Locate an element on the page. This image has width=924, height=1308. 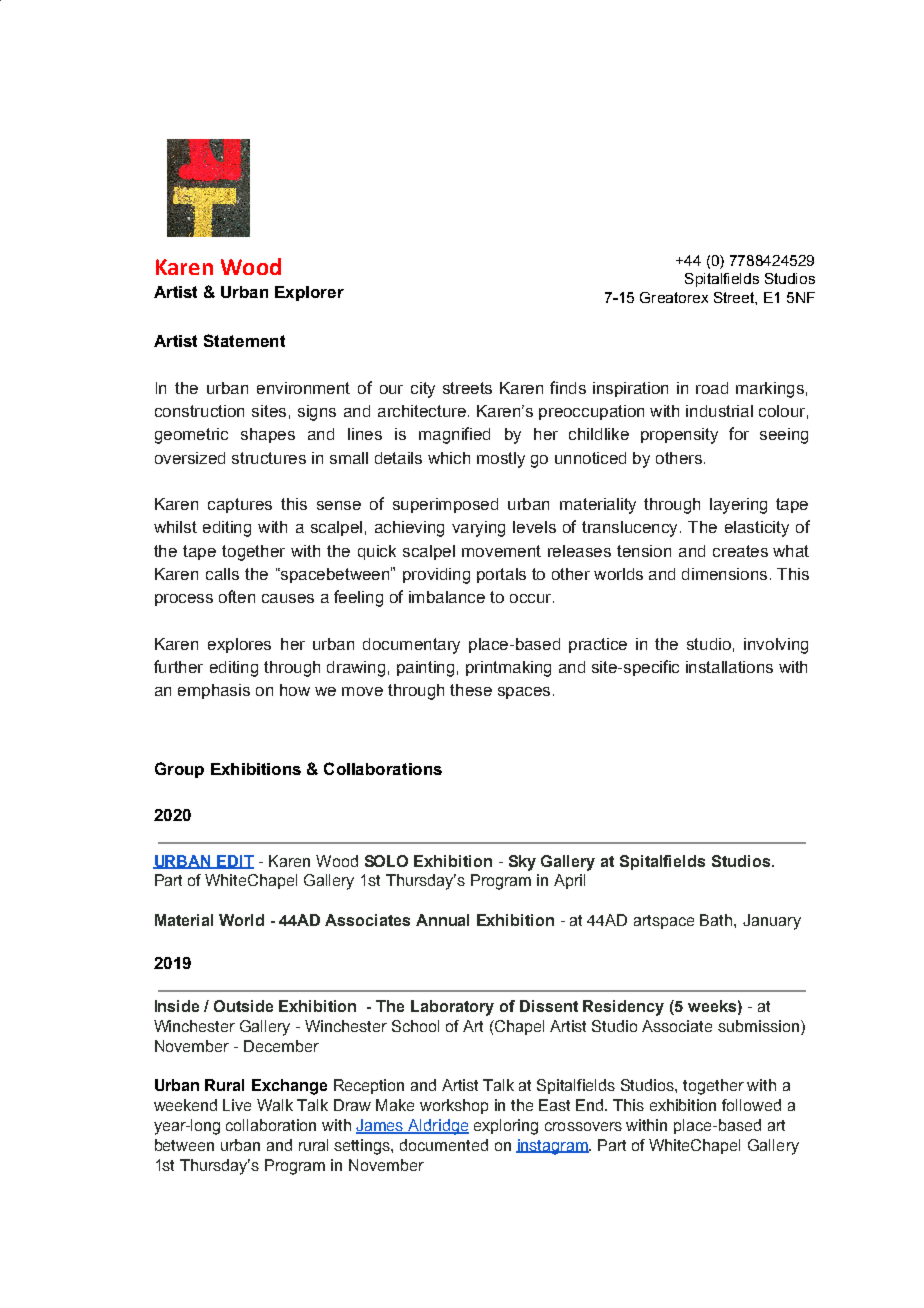
installations is located at coordinates (729, 667).
